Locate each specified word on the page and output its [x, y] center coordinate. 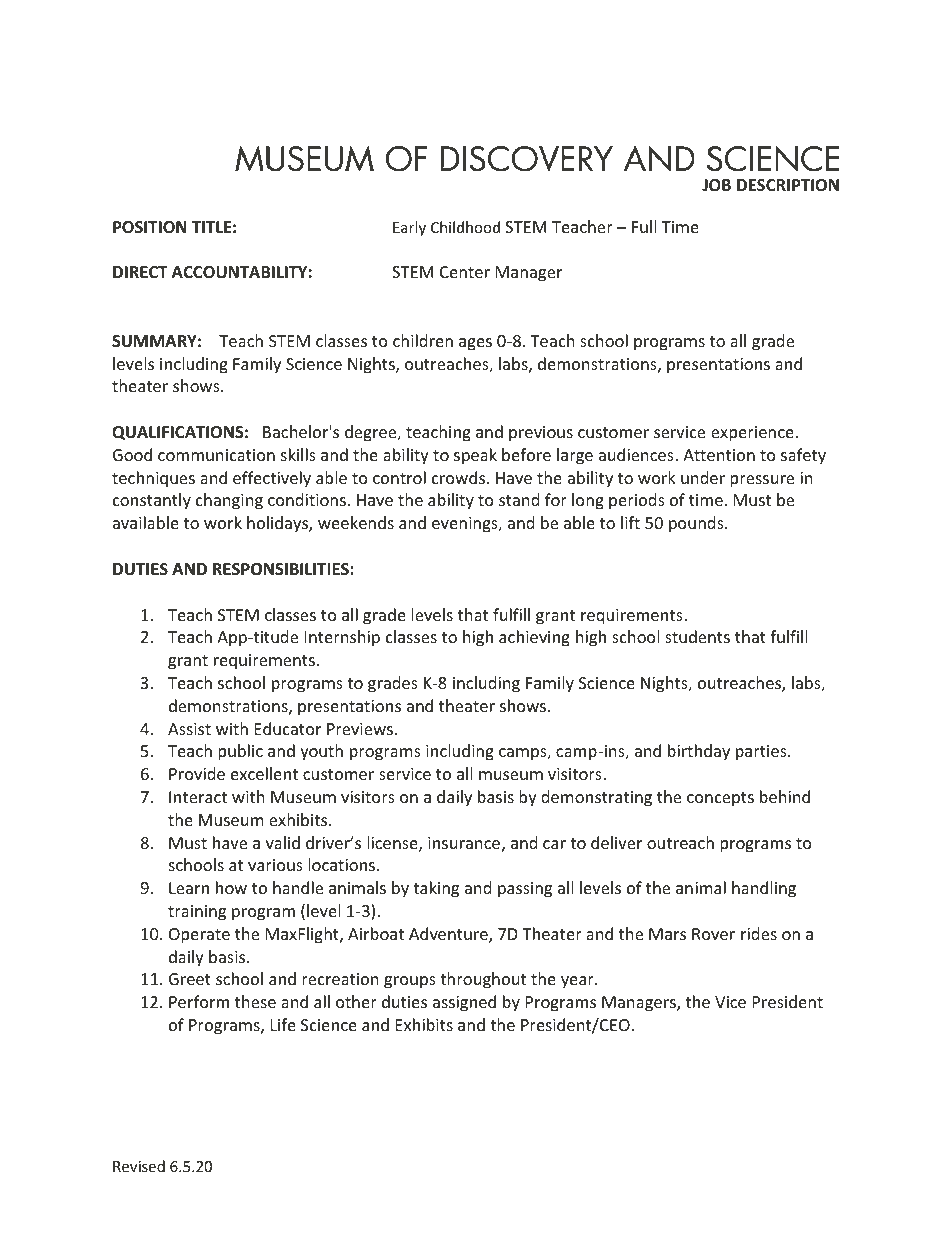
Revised [139, 1166]
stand [519, 499]
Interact [198, 797]
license [393, 844]
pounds [697, 524]
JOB [716, 185]
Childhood [465, 227]
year [578, 982]
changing [229, 501]
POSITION [150, 227]
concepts [720, 799]
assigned [464, 1003]
